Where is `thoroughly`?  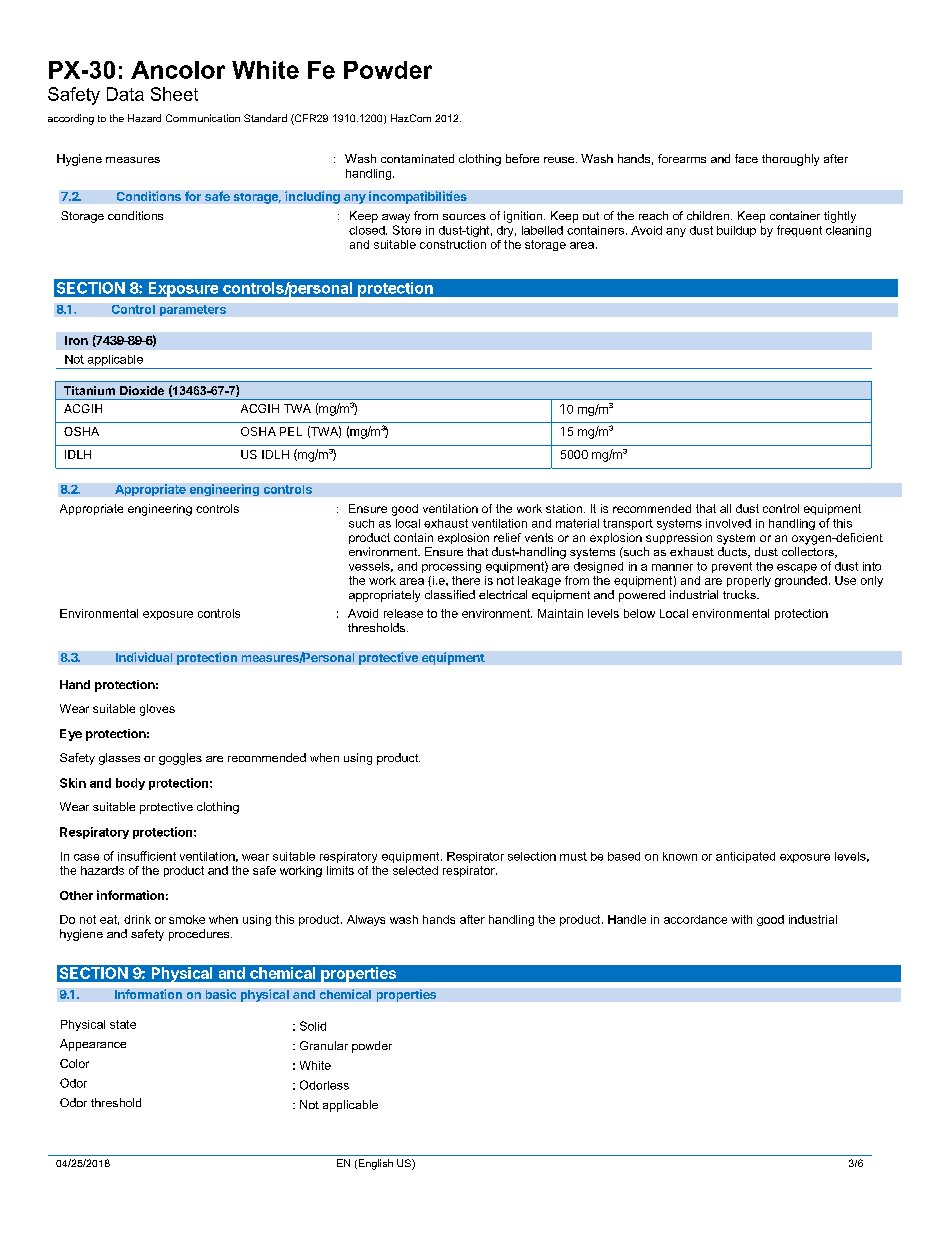 thoroughly is located at coordinates (790, 160).
